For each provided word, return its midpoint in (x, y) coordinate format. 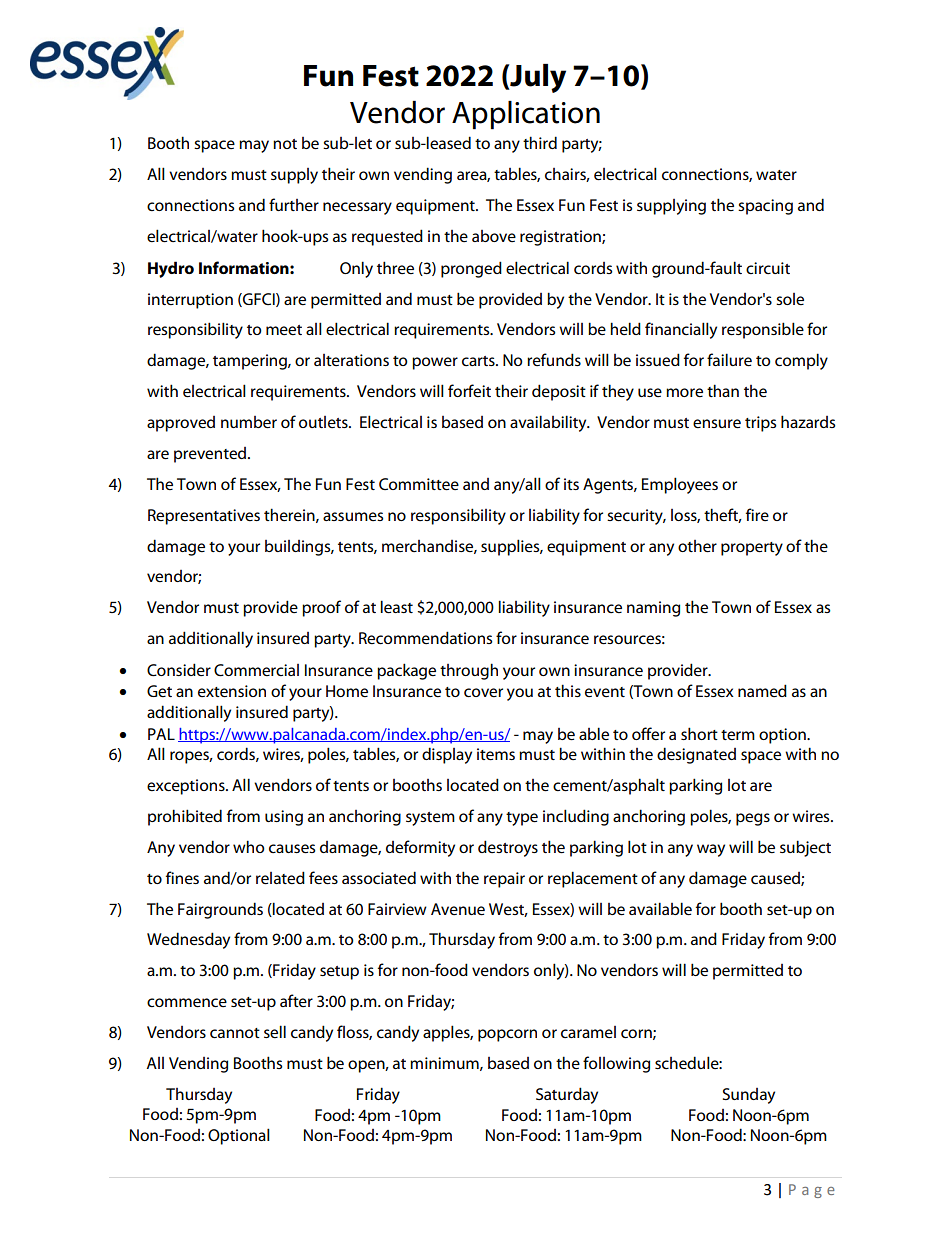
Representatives (204, 517)
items (496, 754)
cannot (235, 1033)
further (294, 204)
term (738, 735)
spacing (765, 207)
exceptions (187, 787)
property (752, 549)
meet (284, 330)
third (540, 142)
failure (729, 360)
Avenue (458, 909)
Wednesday (188, 940)
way (711, 850)
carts (479, 361)
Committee (419, 484)
